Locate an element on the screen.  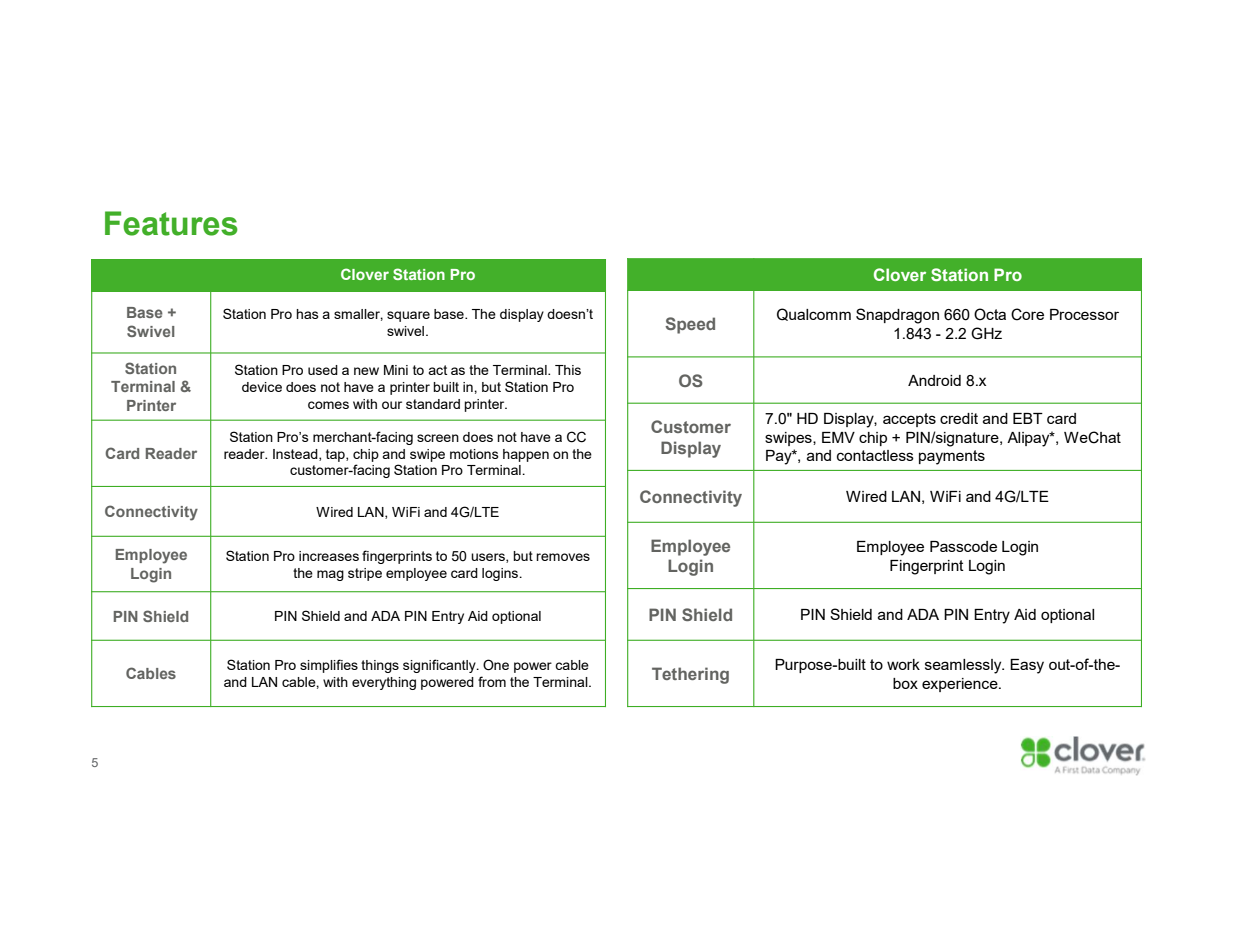
Passcode is located at coordinates (963, 546).
